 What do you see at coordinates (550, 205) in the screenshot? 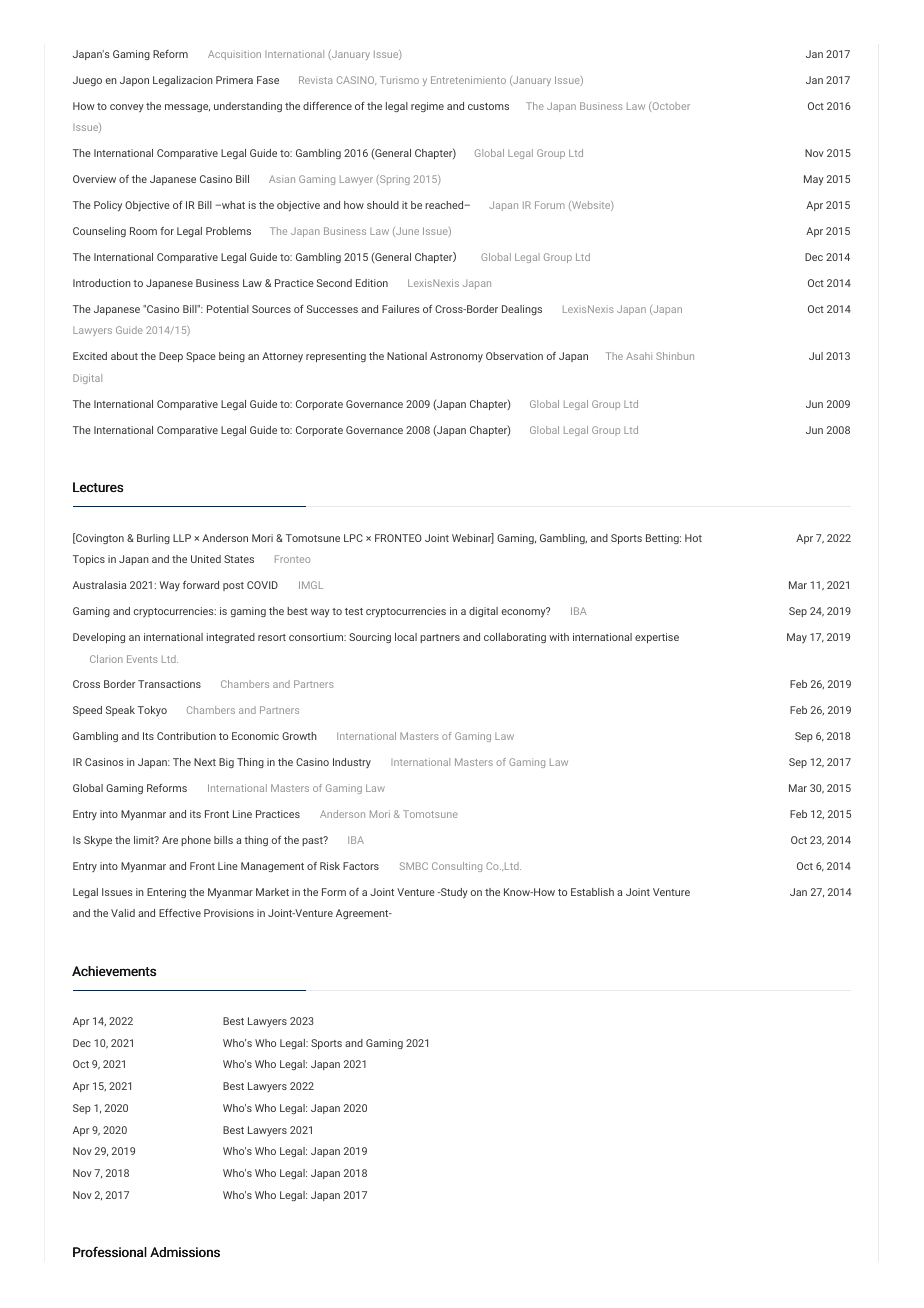
I see `Forum` at bounding box center [550, 205].
